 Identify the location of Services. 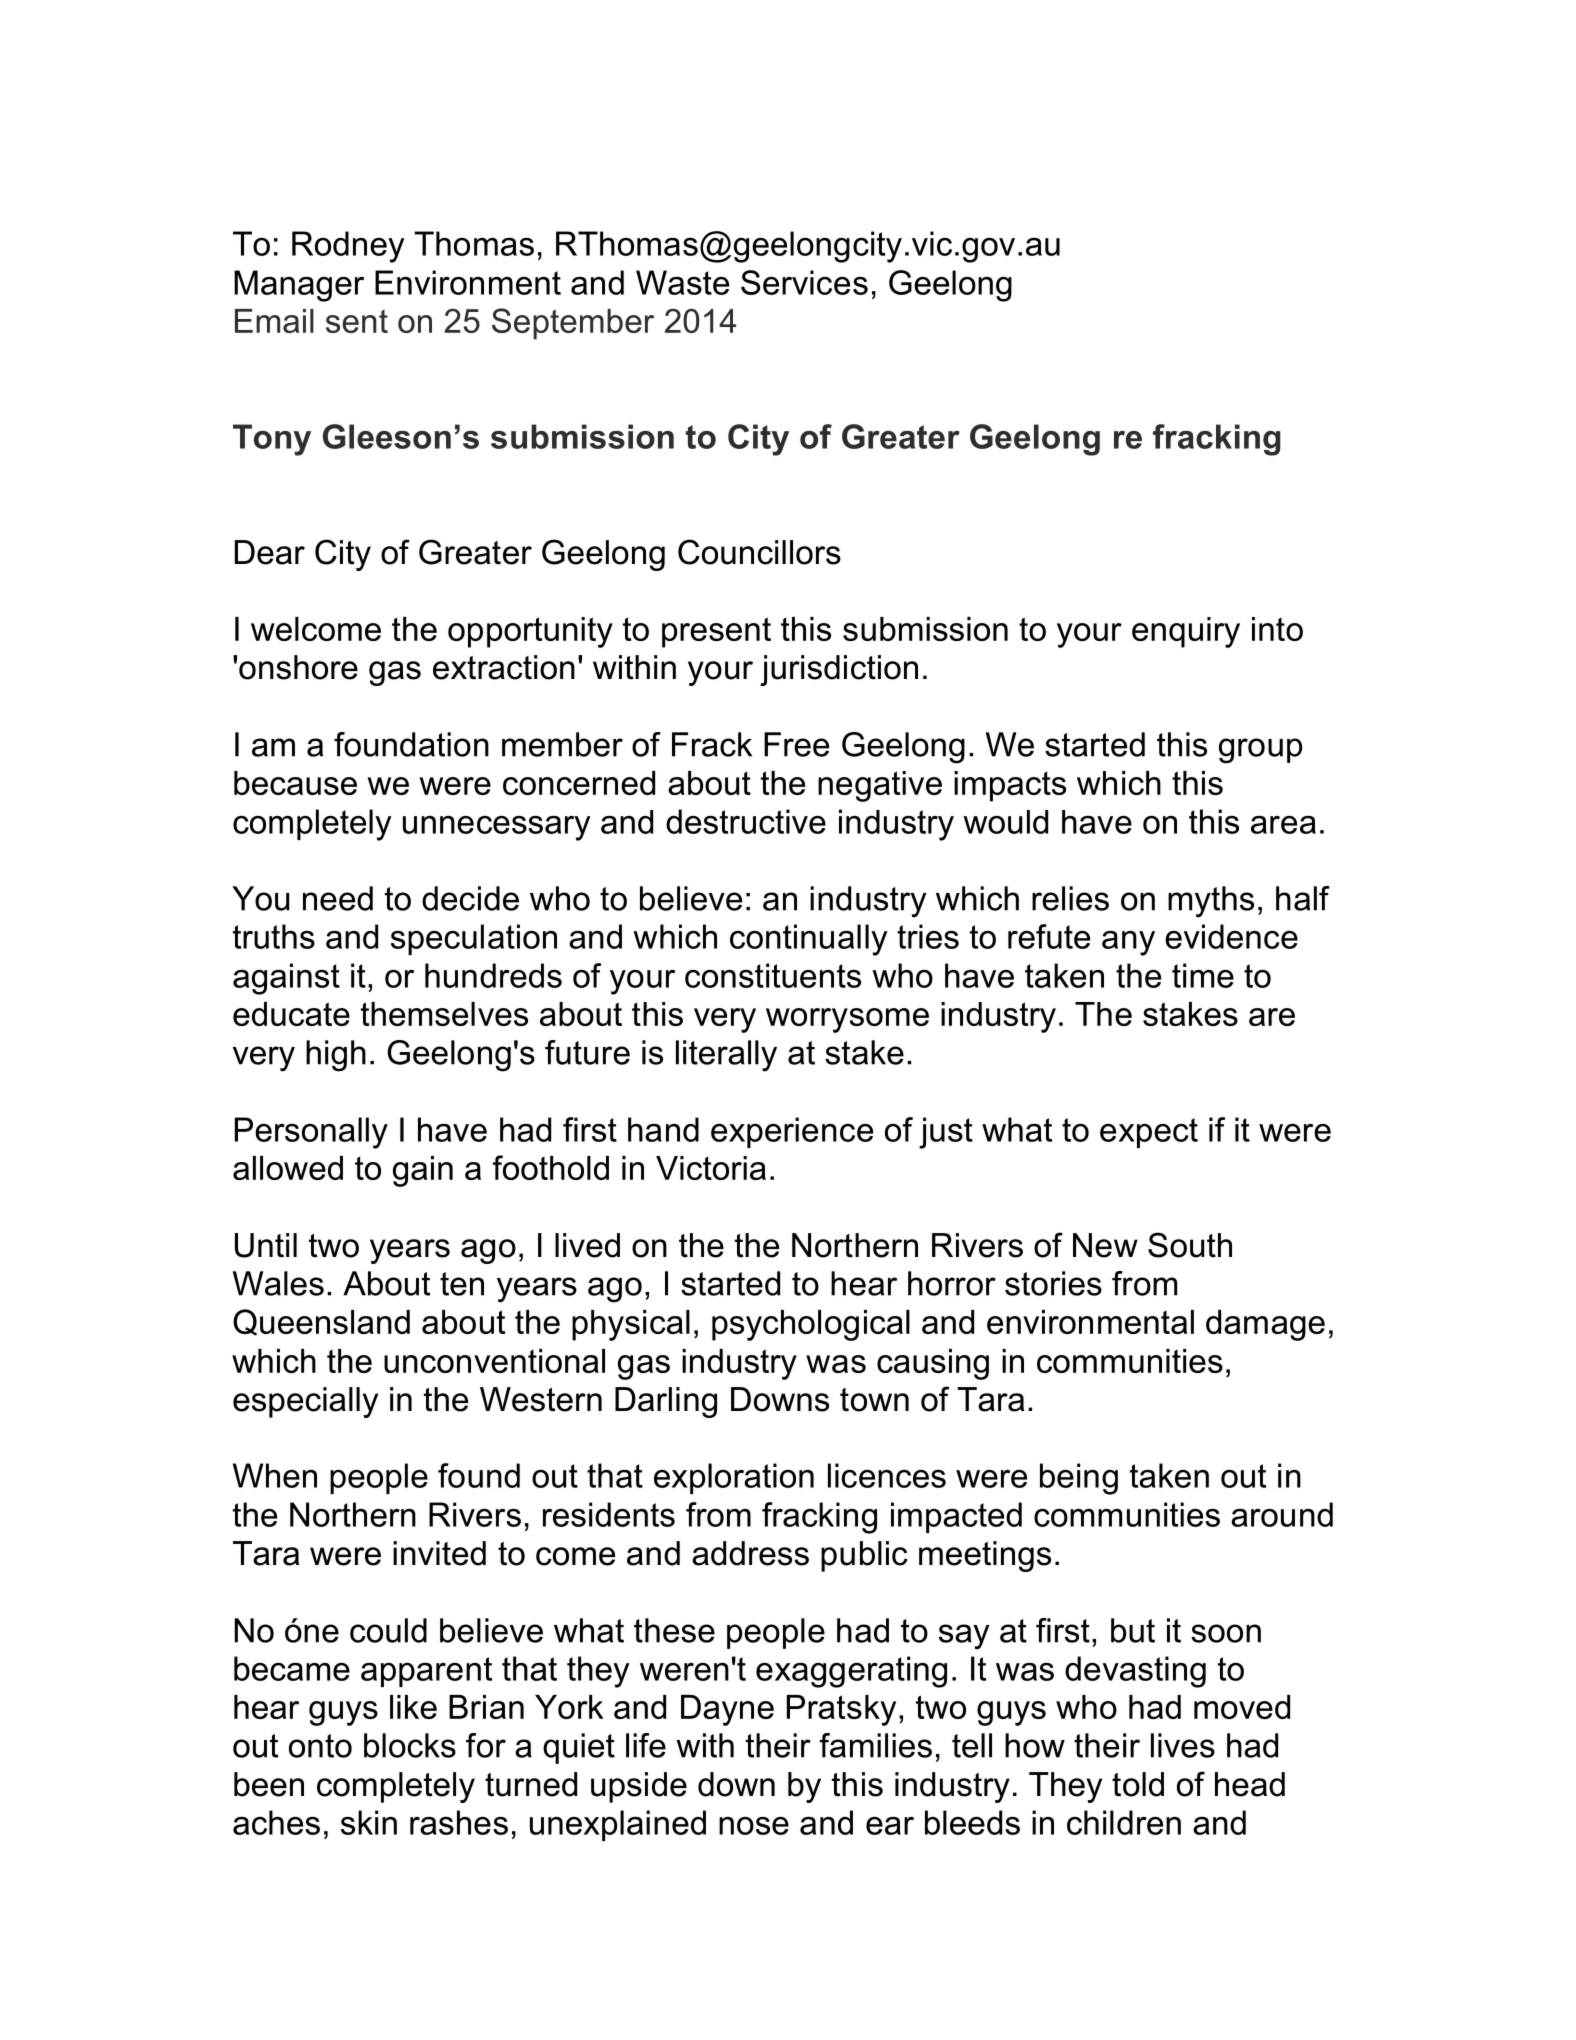
(804, 282).
